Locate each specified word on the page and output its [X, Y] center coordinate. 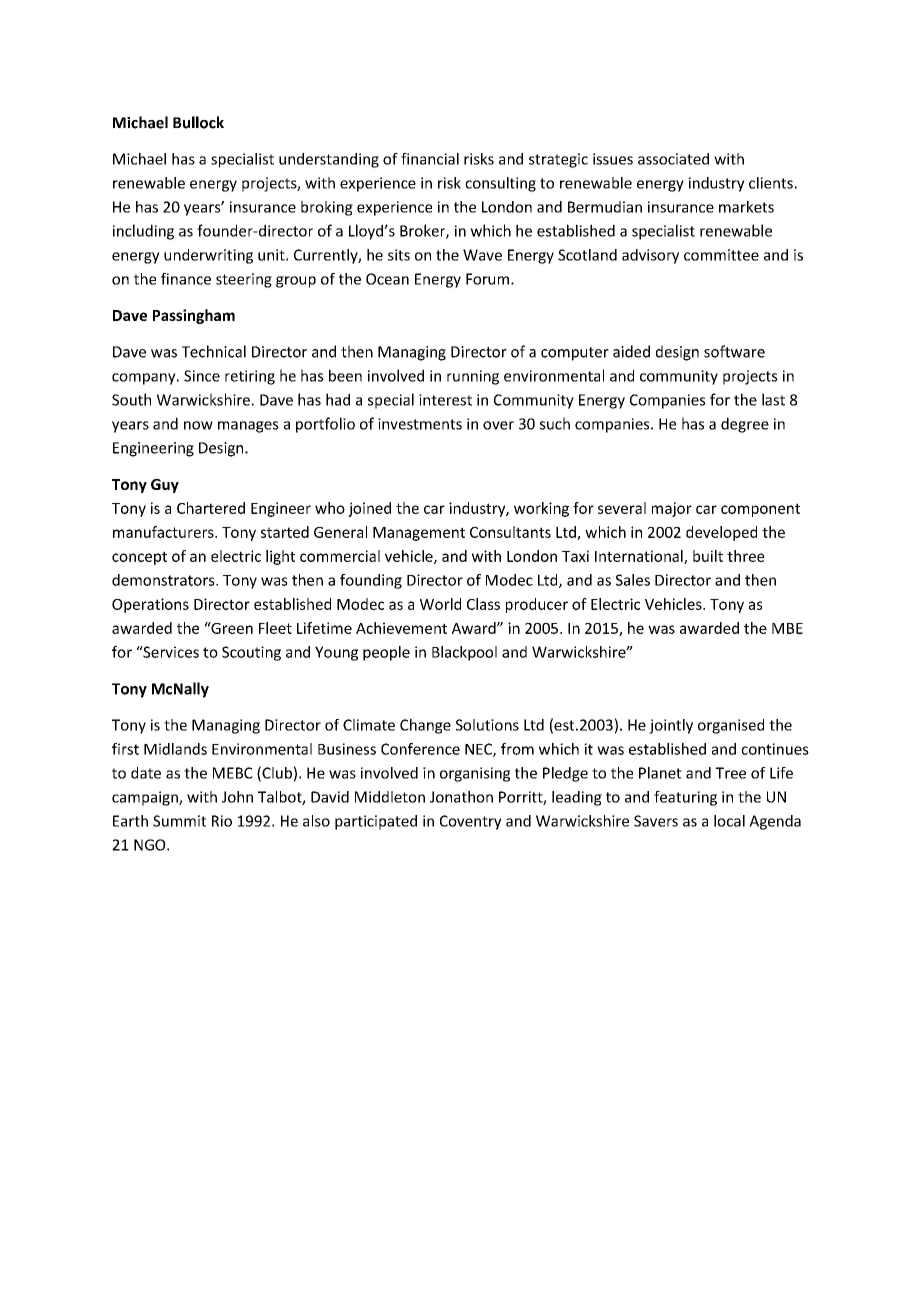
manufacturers [164, 532]
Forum [487, 279]
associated [673, 159]
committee [721, 255]
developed [721, 533]
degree [745, 425]
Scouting [251, 653]
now [198, 425]
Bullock [198, 122]
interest [445, 400]
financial [430, 159]
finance [186, 279]
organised [731, 726]
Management [419, 534]
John [237, 797]
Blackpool [464, 653]
